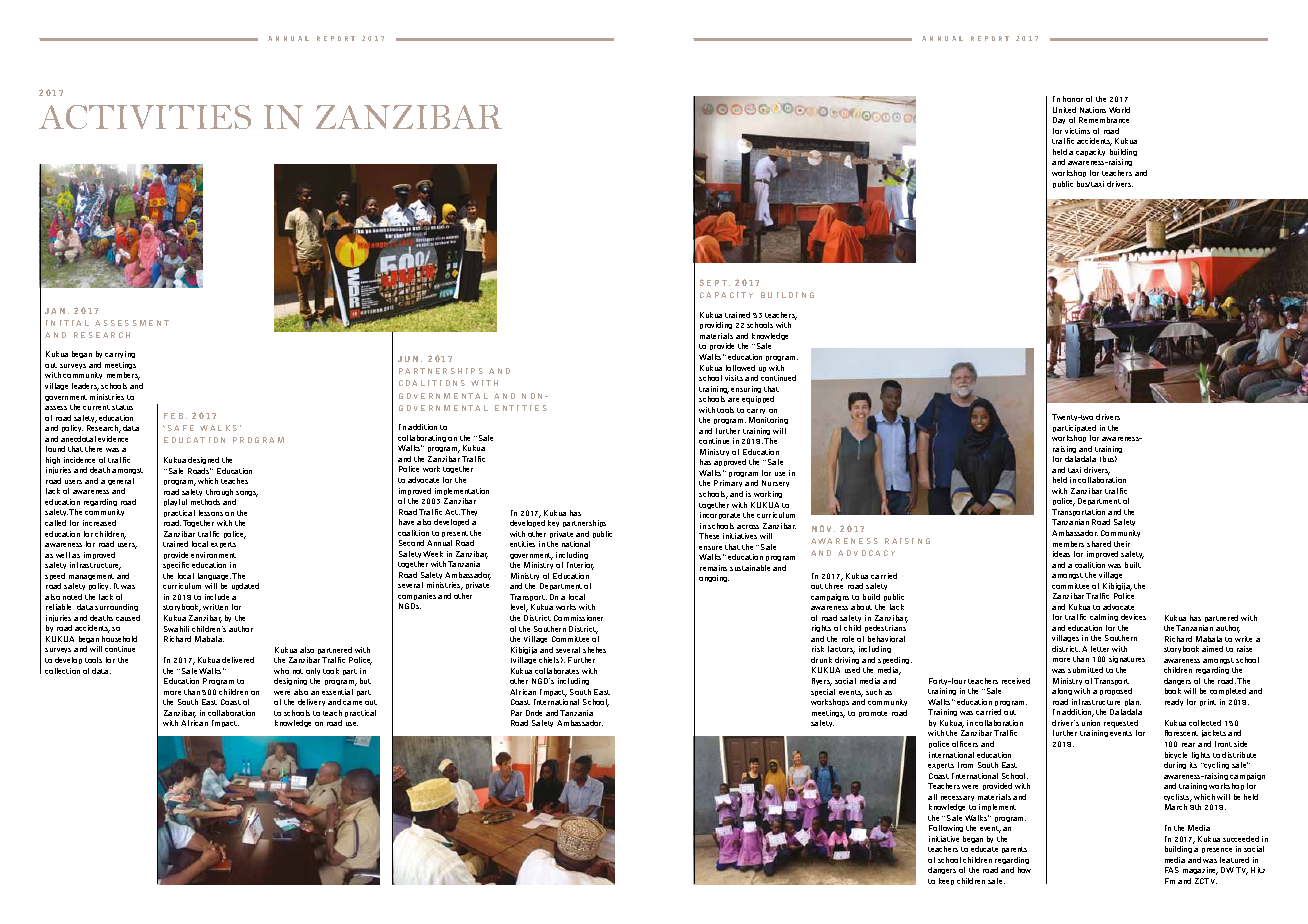 The width and height of the screenshot is (1308, 924). Describe the element at coordinates (1104, 120) in the screenshot. I see `Remembrance` at that location.
